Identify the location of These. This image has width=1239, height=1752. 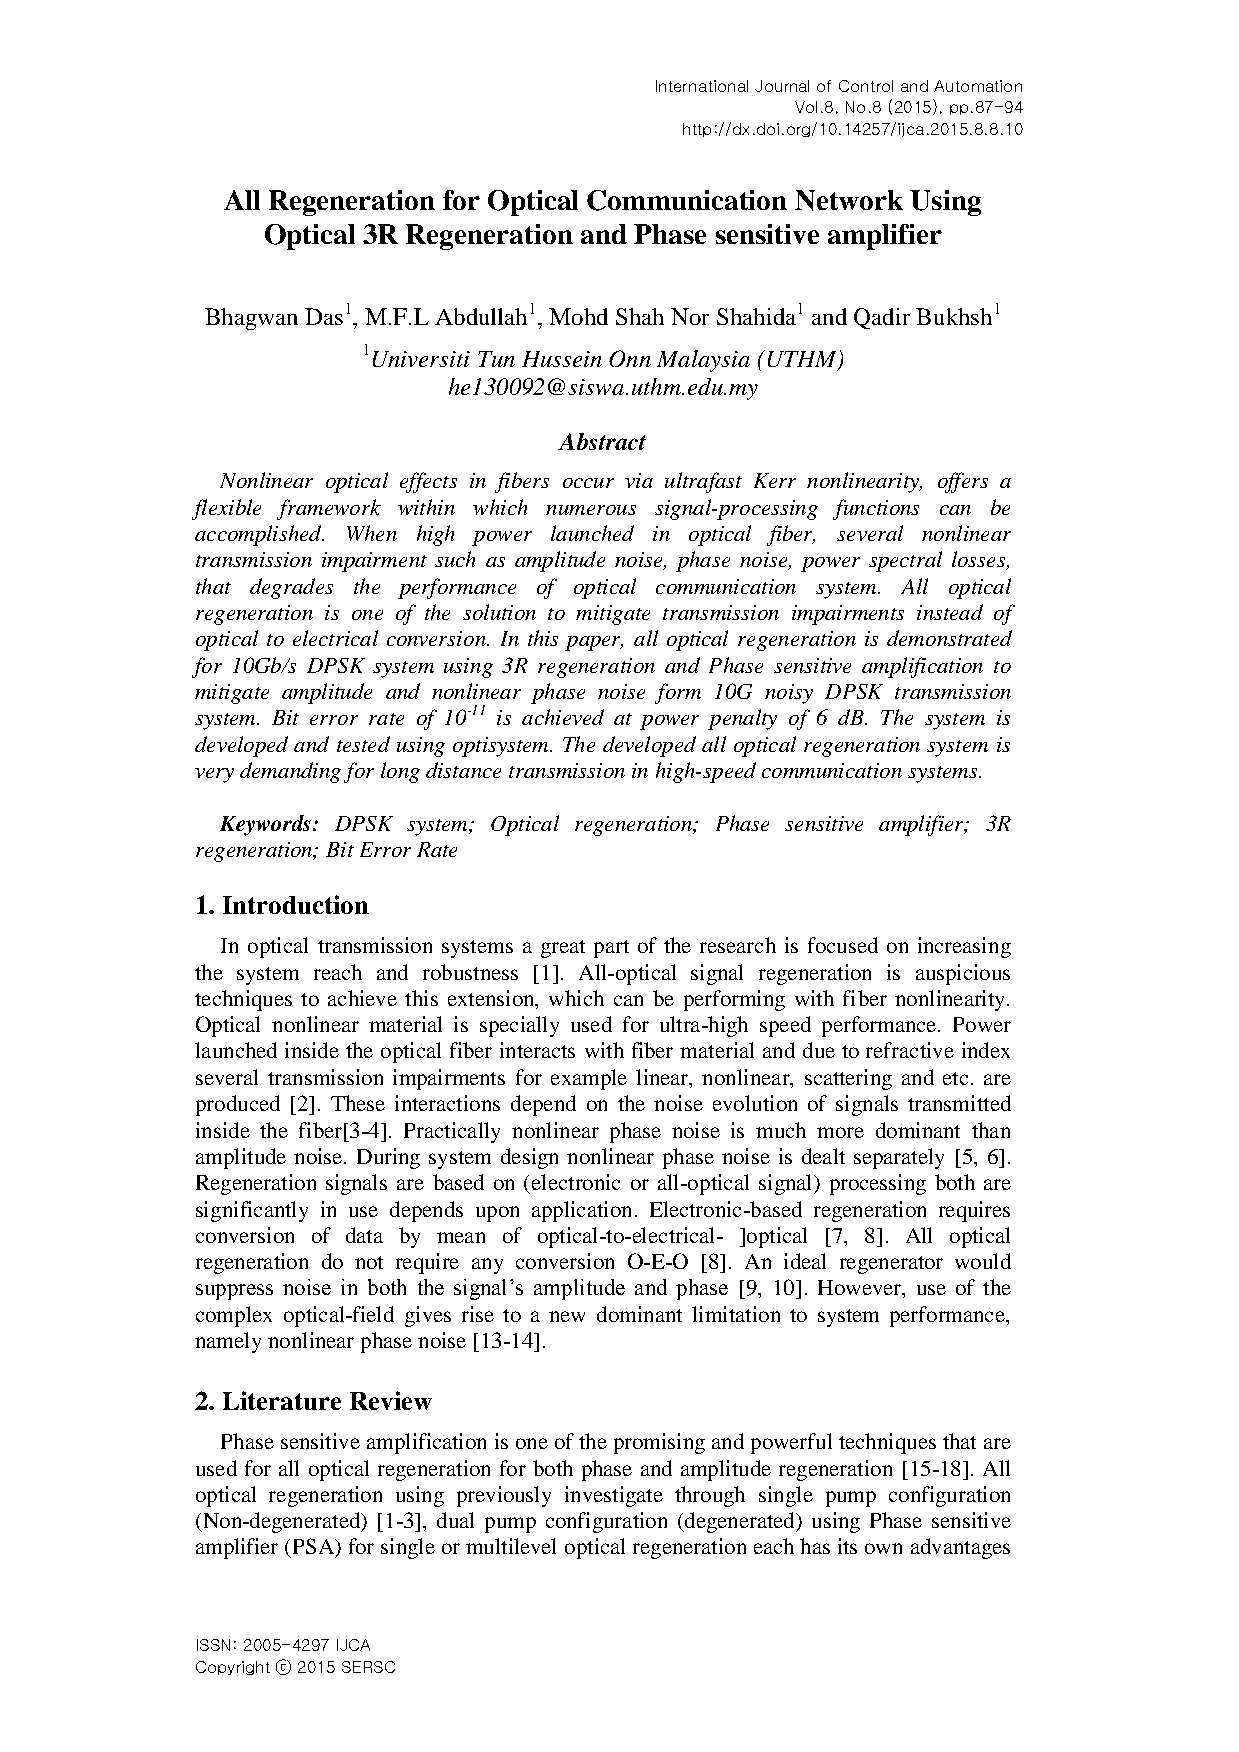
(358, 1103).
